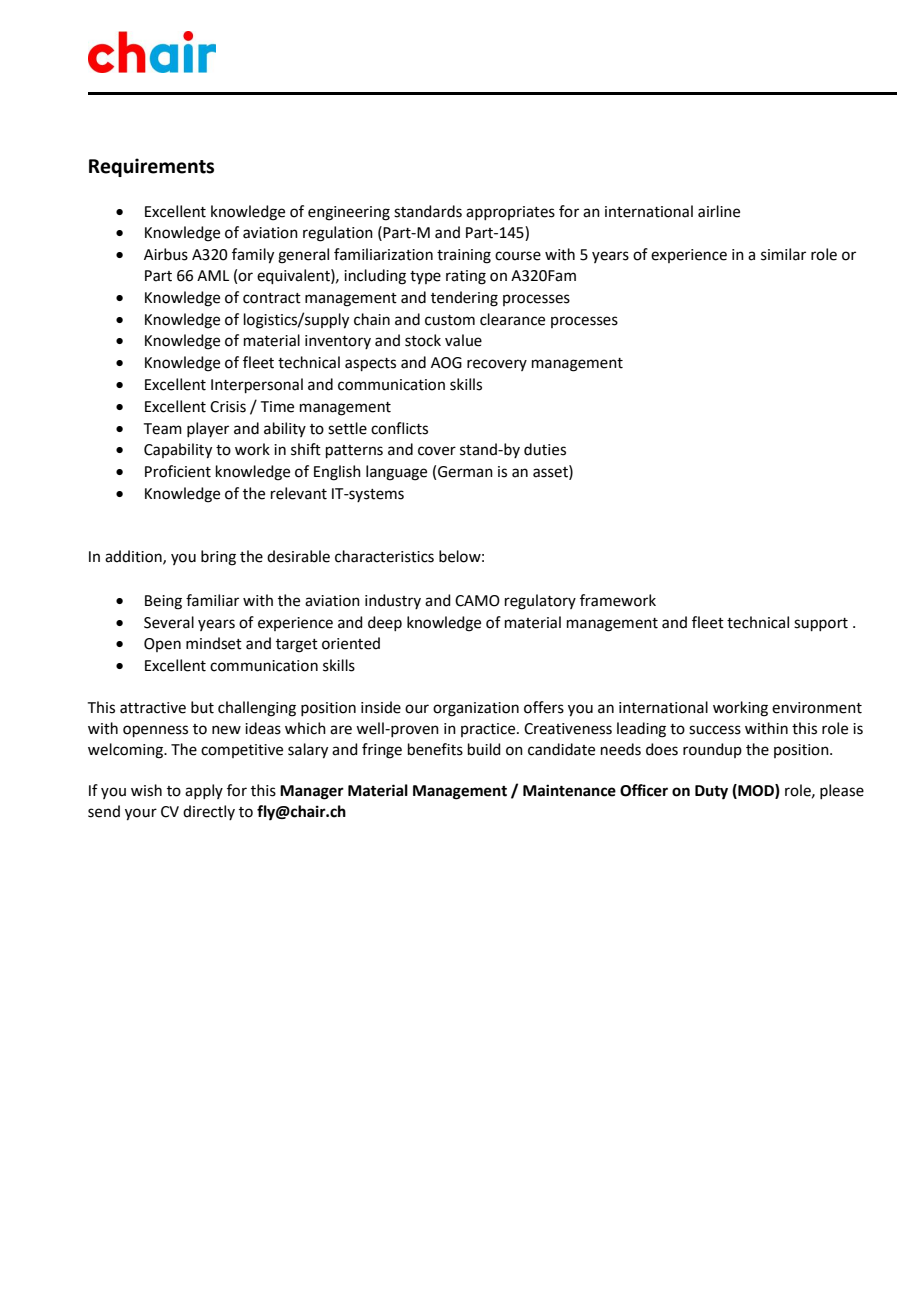  I want to click on mindset, so click(214, 643).
